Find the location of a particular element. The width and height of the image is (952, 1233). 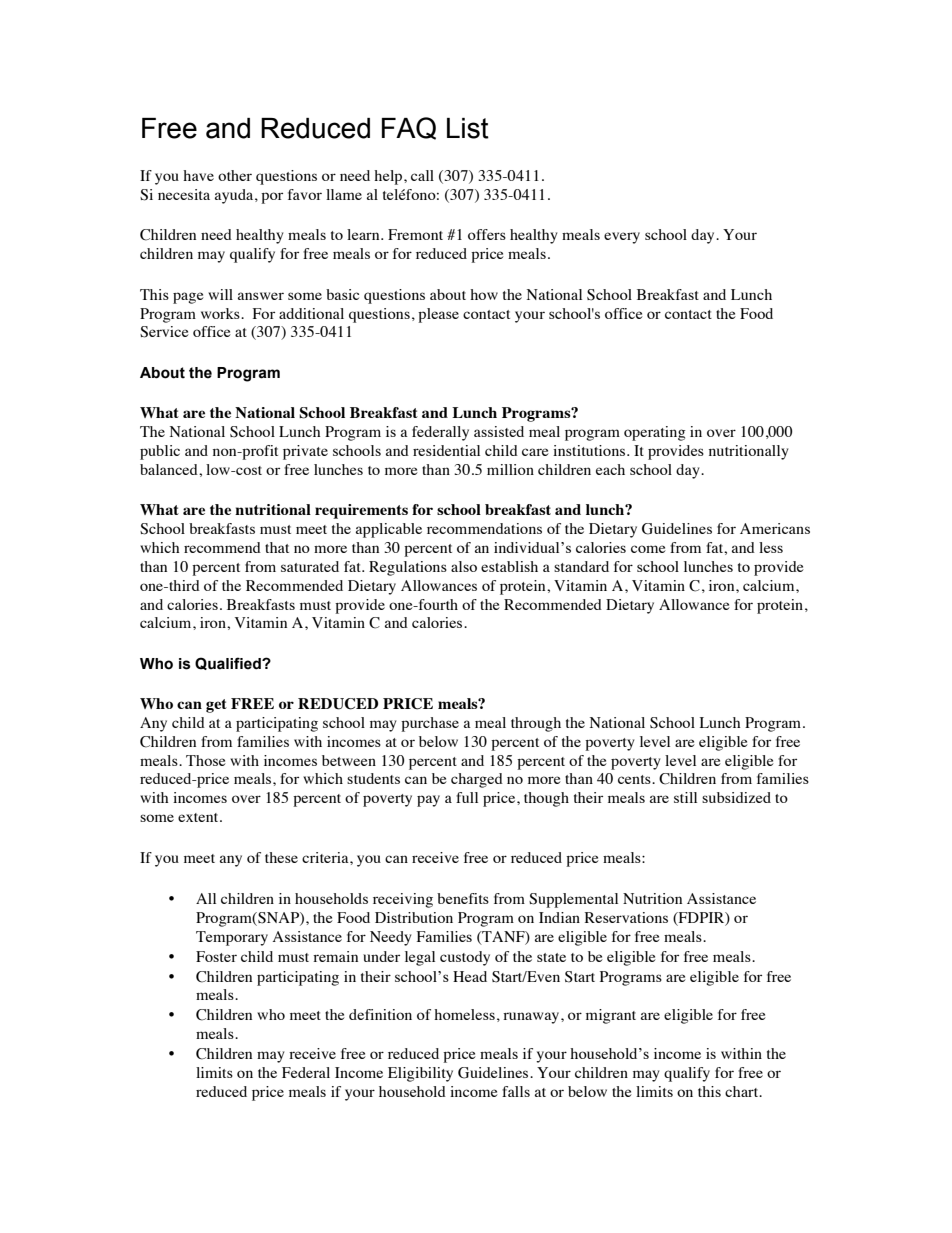

charged is located at coordinates (477, 780).
